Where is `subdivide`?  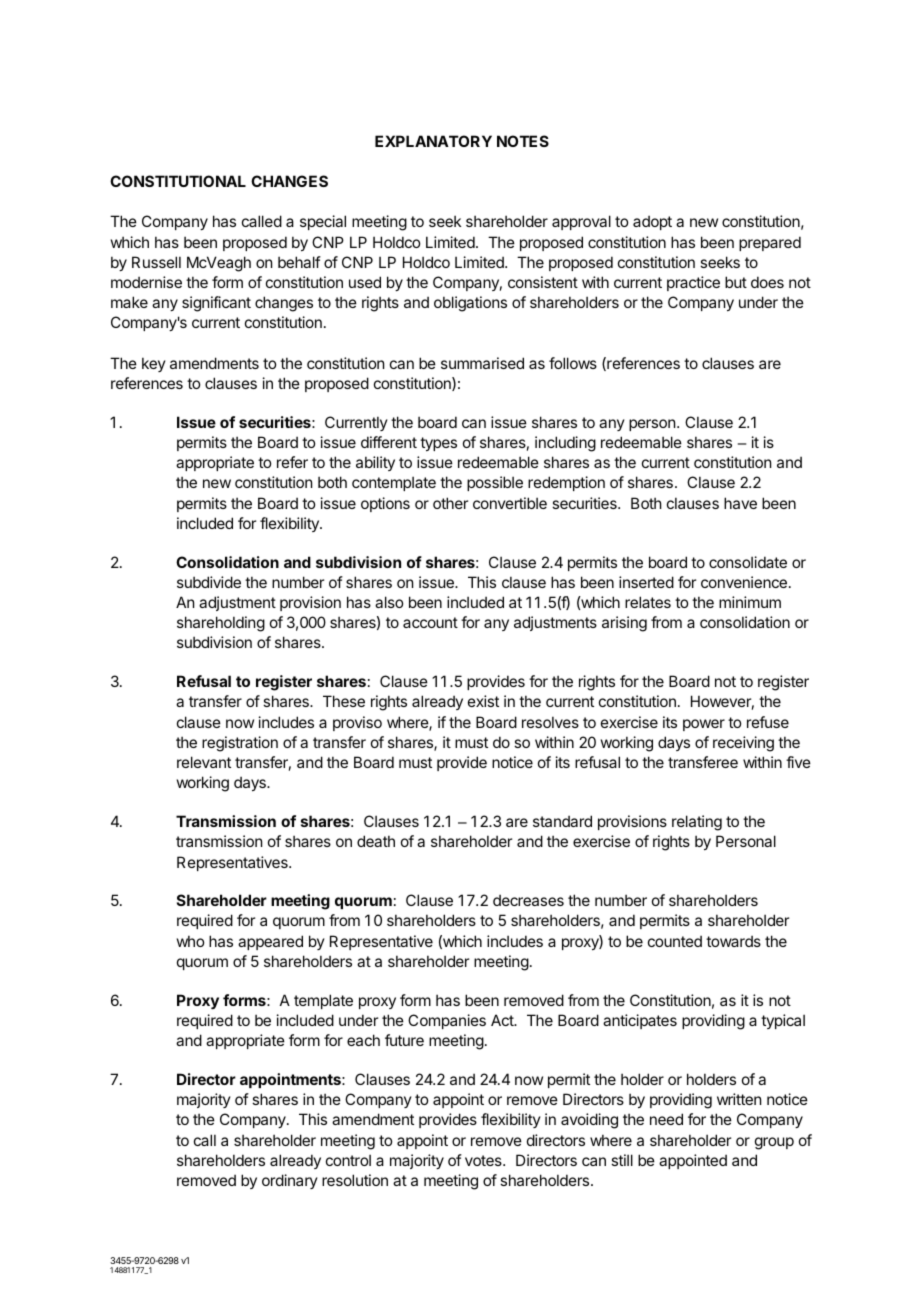 subdivide is located at coordinates (209, 582).
